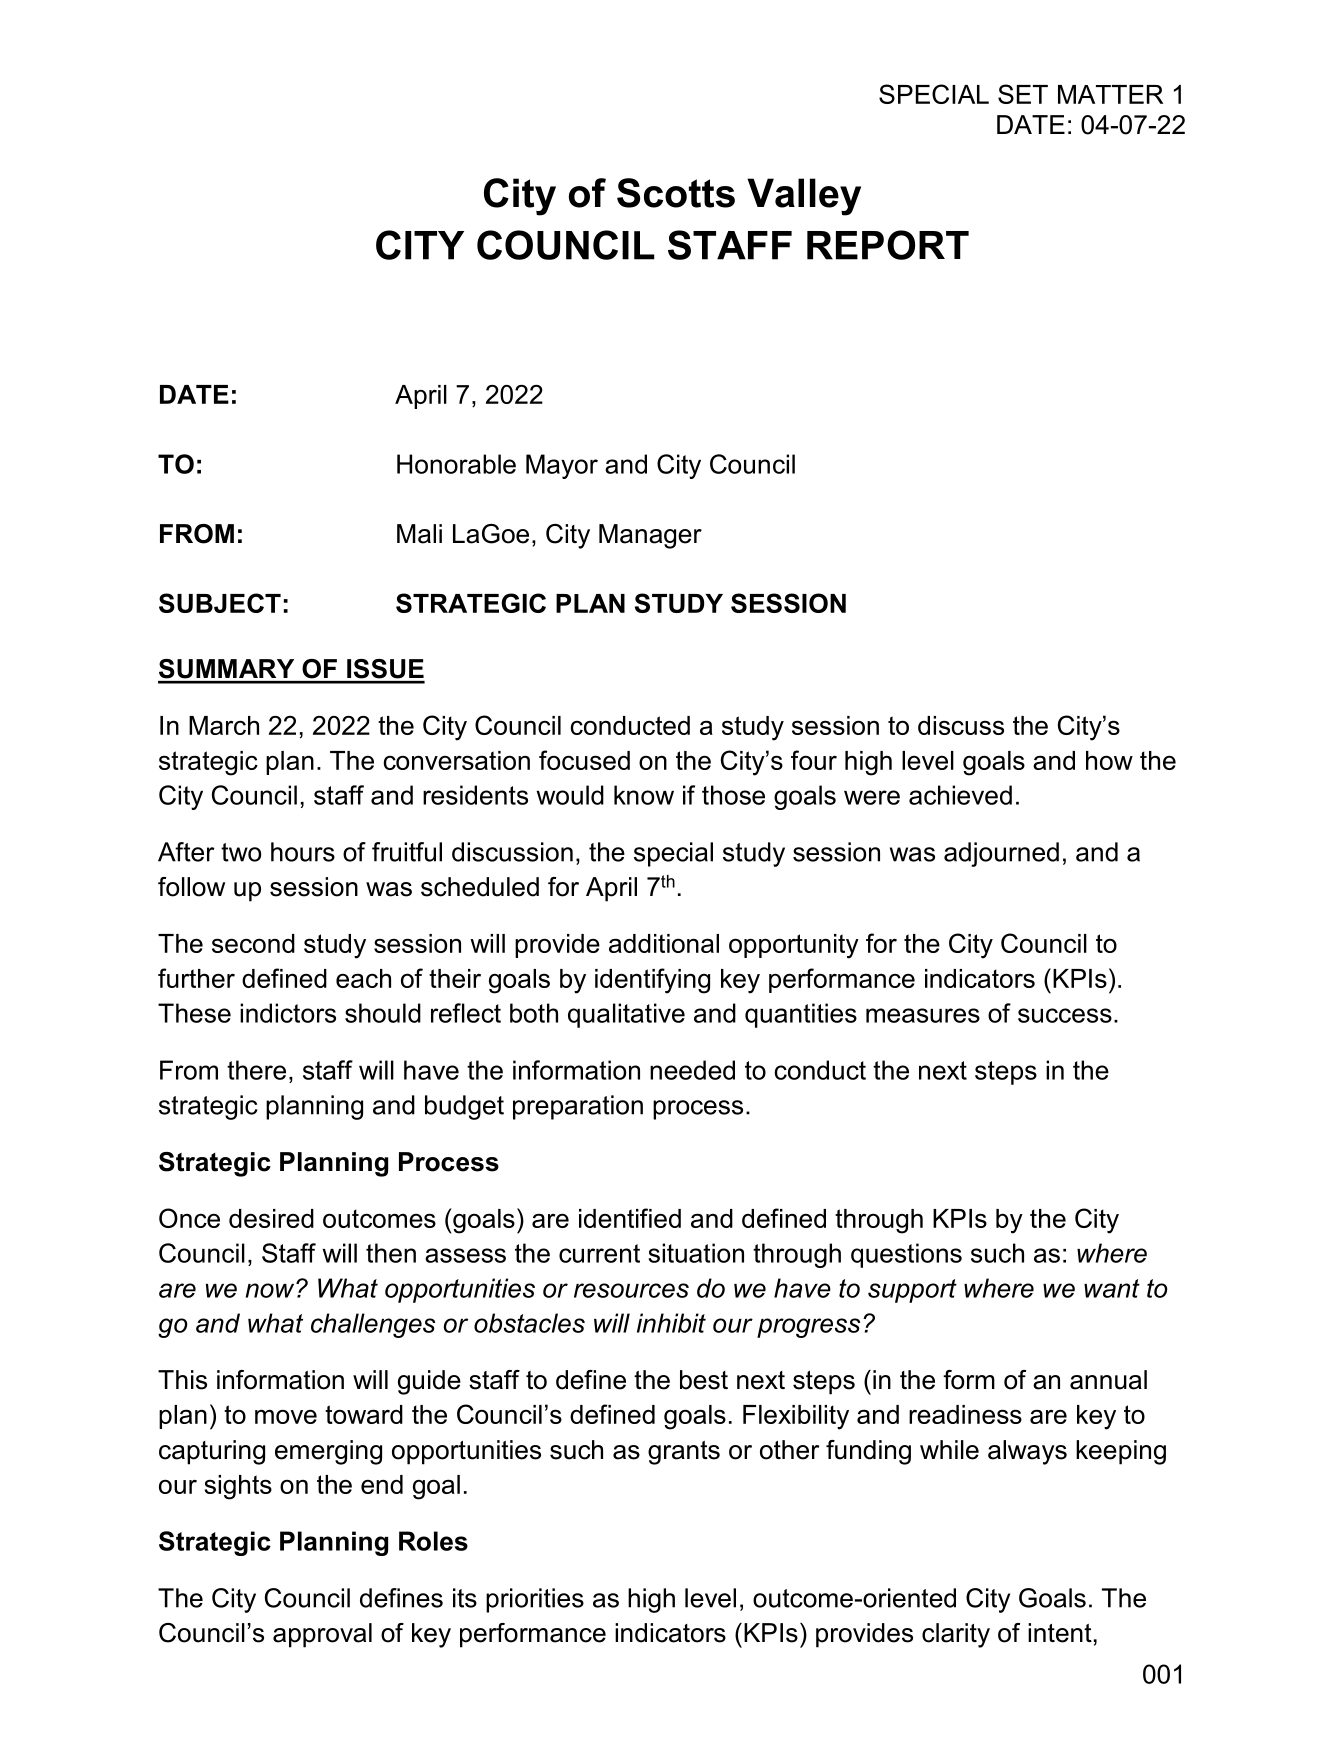 This screenshot has width=1344, height=1739. Describe the element at coordinates (650, 536) in the screenshot. I see `Manager` at that location.
